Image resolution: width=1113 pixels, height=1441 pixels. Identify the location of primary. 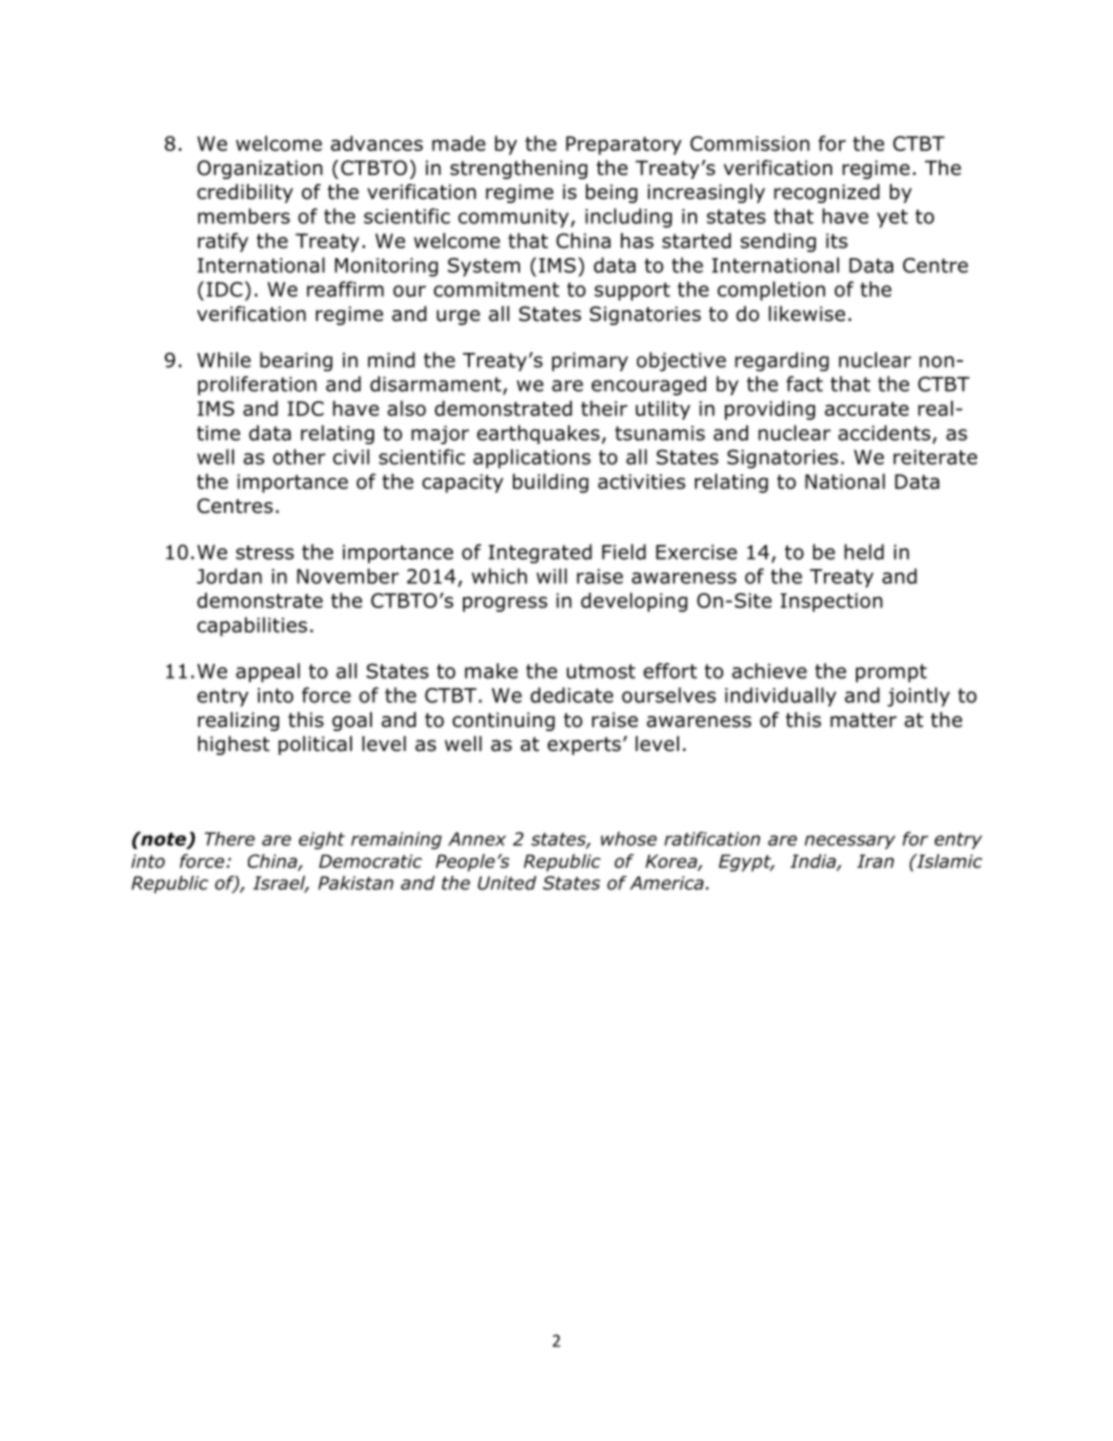
(590, 362).
